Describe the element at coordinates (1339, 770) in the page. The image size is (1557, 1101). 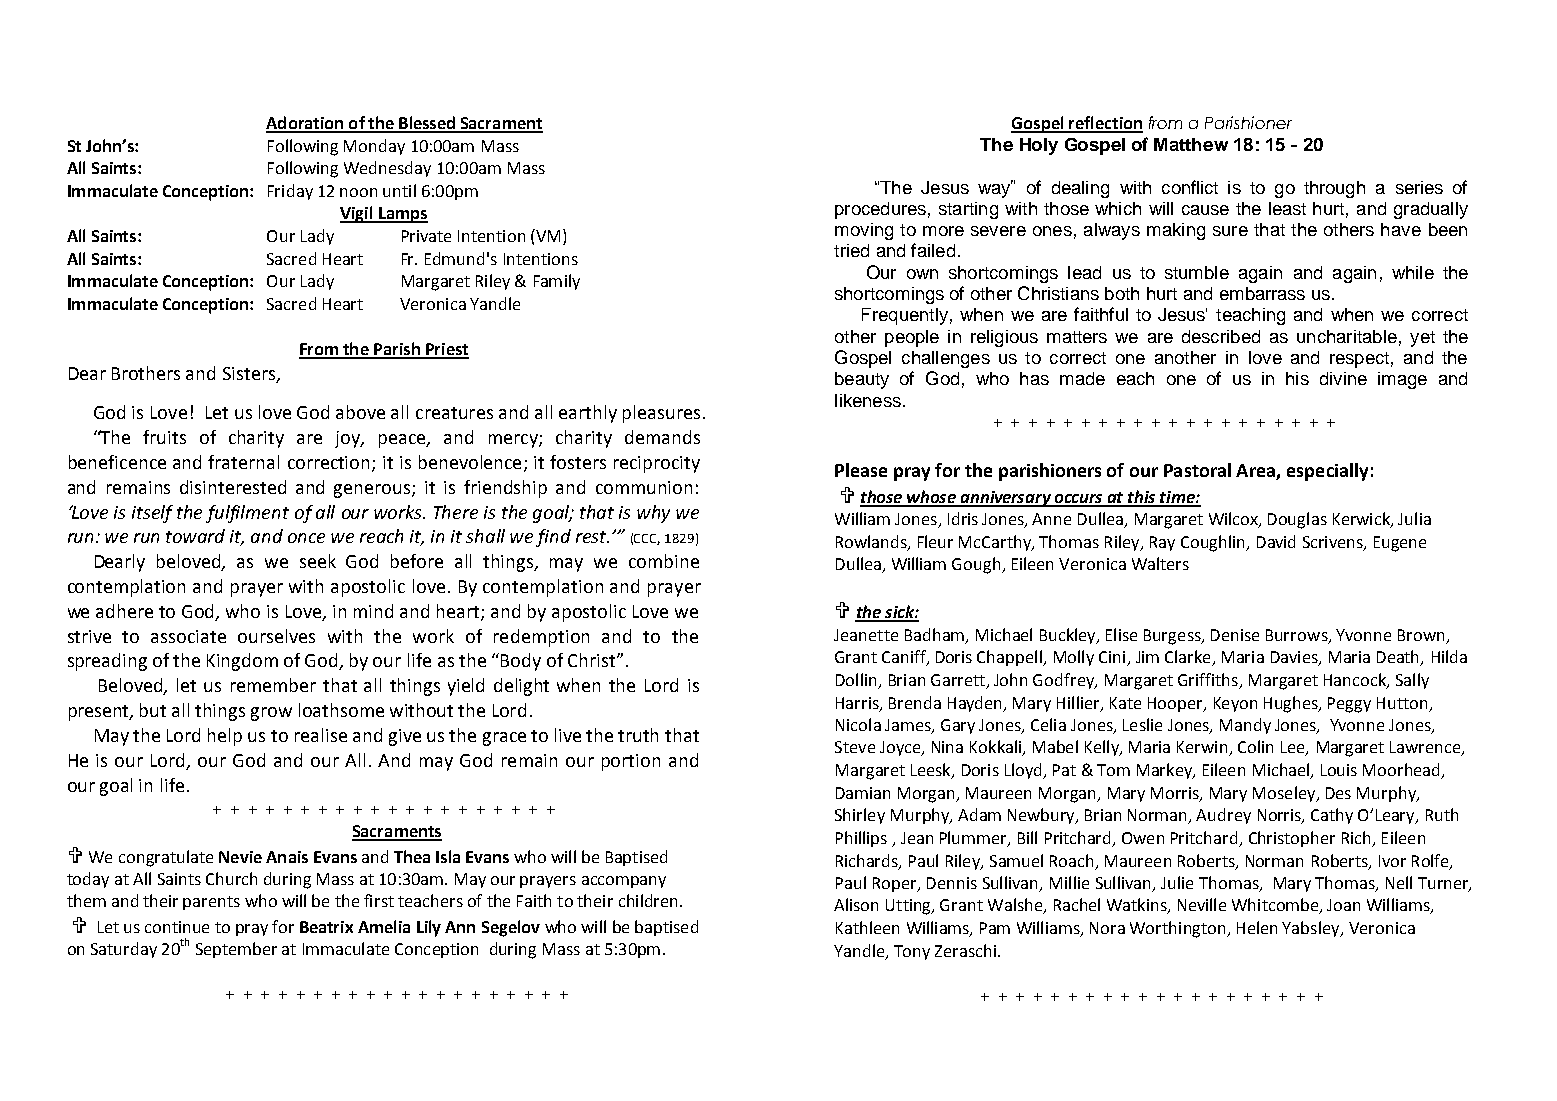
I see `Louis` at that location.
